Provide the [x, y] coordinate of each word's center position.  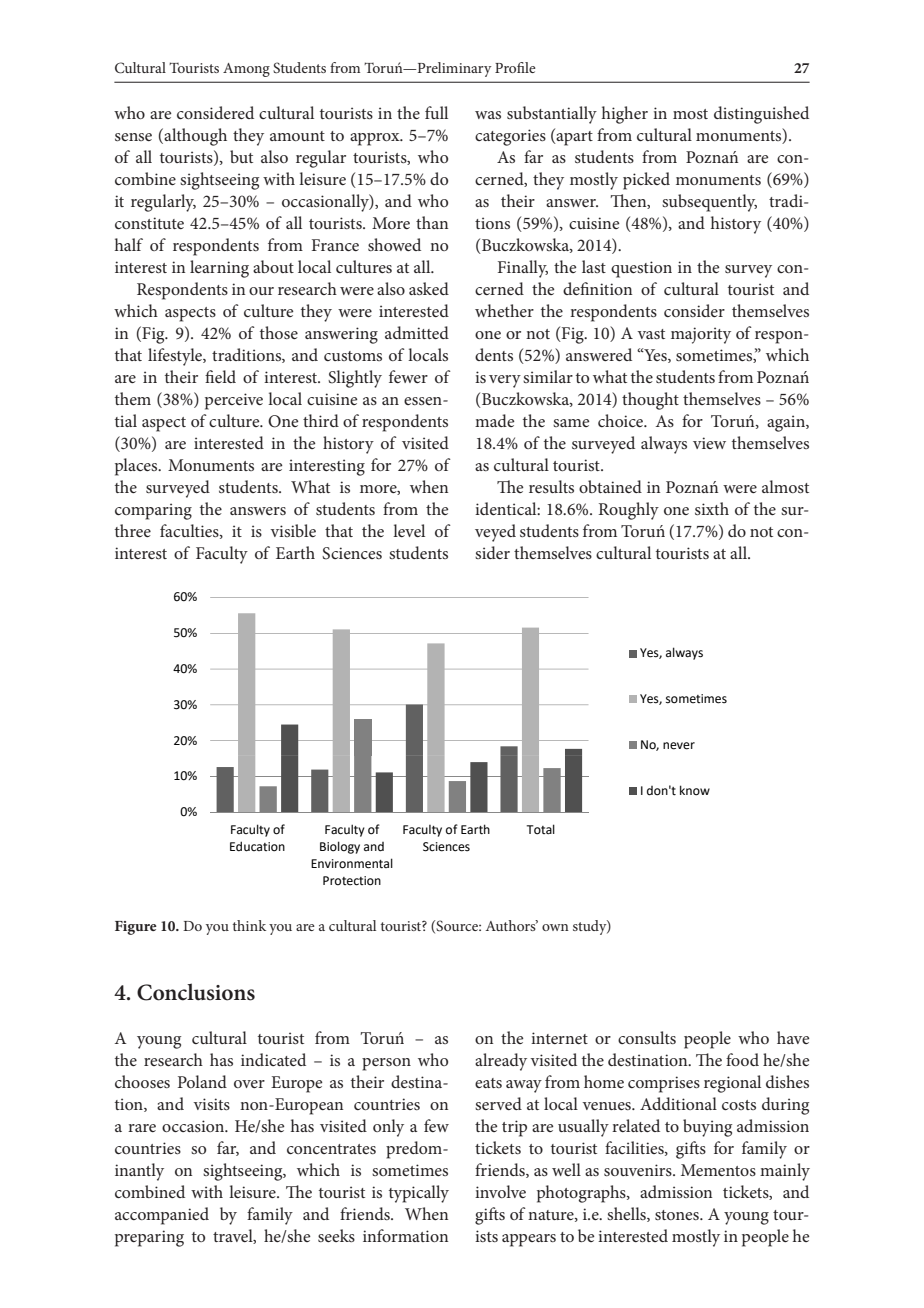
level [409, 530]
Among [246, 70]
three [133, 530]
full [436, 112]
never [679, 746]
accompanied [162, 1216]
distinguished [761, 115]
